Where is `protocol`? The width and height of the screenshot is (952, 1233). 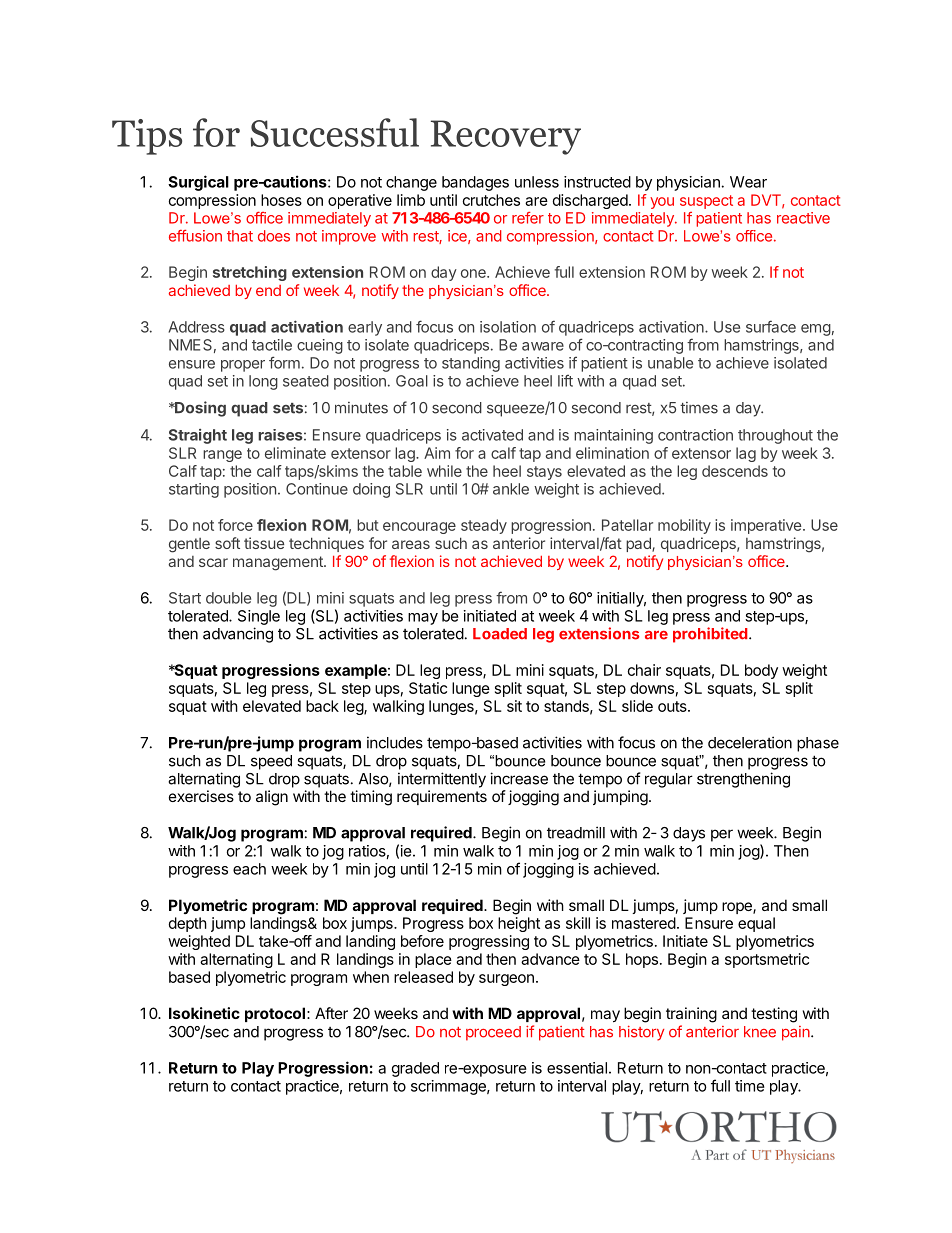 protocol is located at coordinates (275, 1014).
